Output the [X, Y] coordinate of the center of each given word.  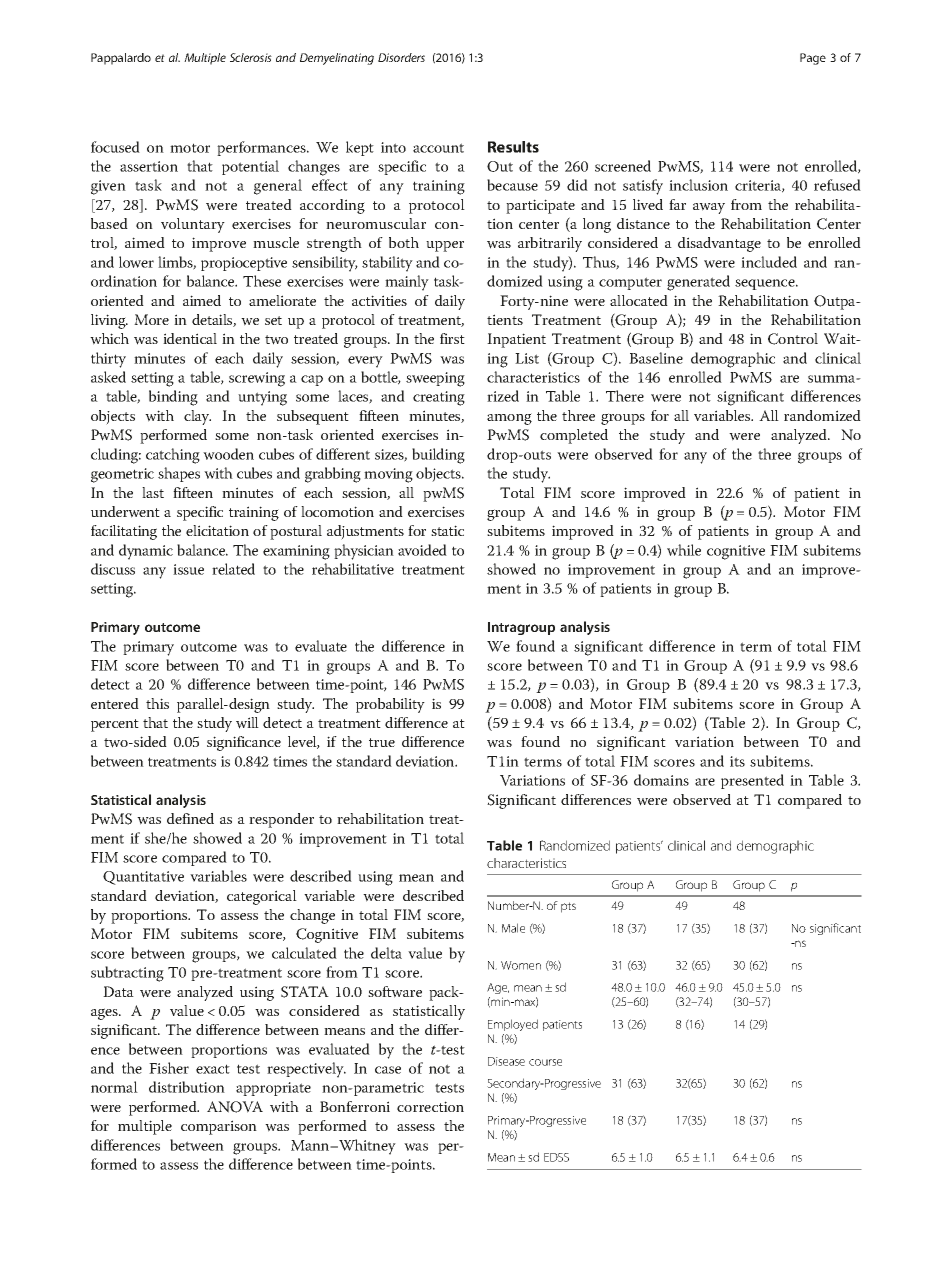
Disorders [401, 57]
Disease [506, 1061]
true [382, 742]
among [509, 419]
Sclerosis [251, 57]
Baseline [656, 358]
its [737, 761]
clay [197, 417]
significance [244, 743]
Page [813, 59]
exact [213, 1069]
